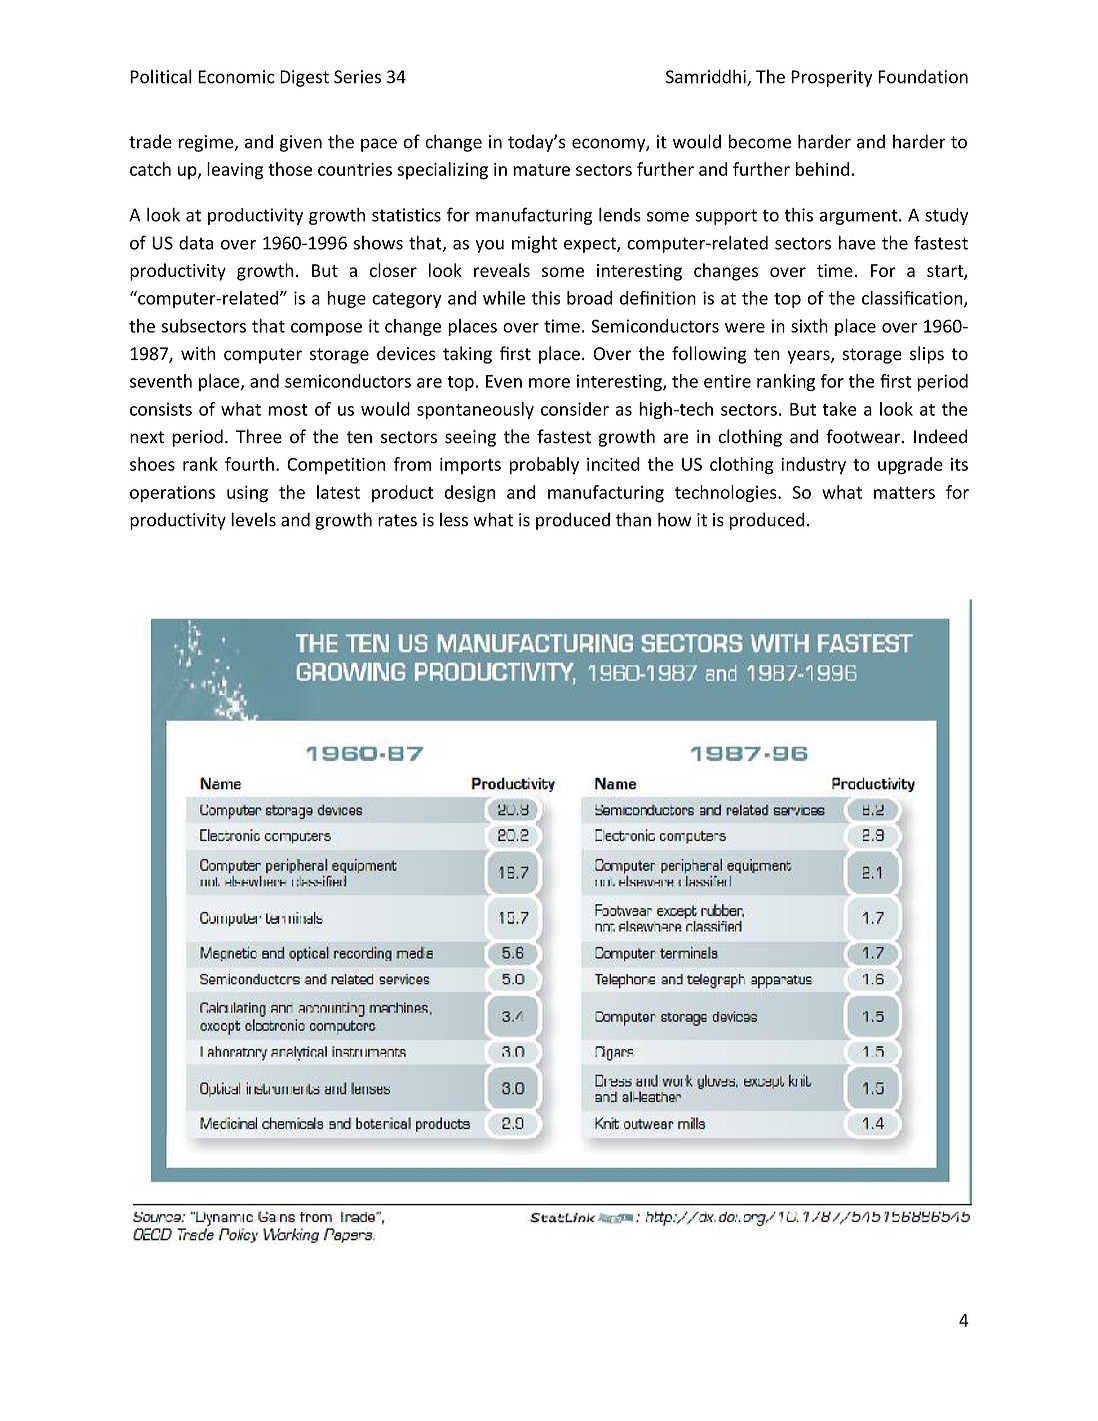 The image size is (1098, 1421). I want to click on than, so click(633, 519).
